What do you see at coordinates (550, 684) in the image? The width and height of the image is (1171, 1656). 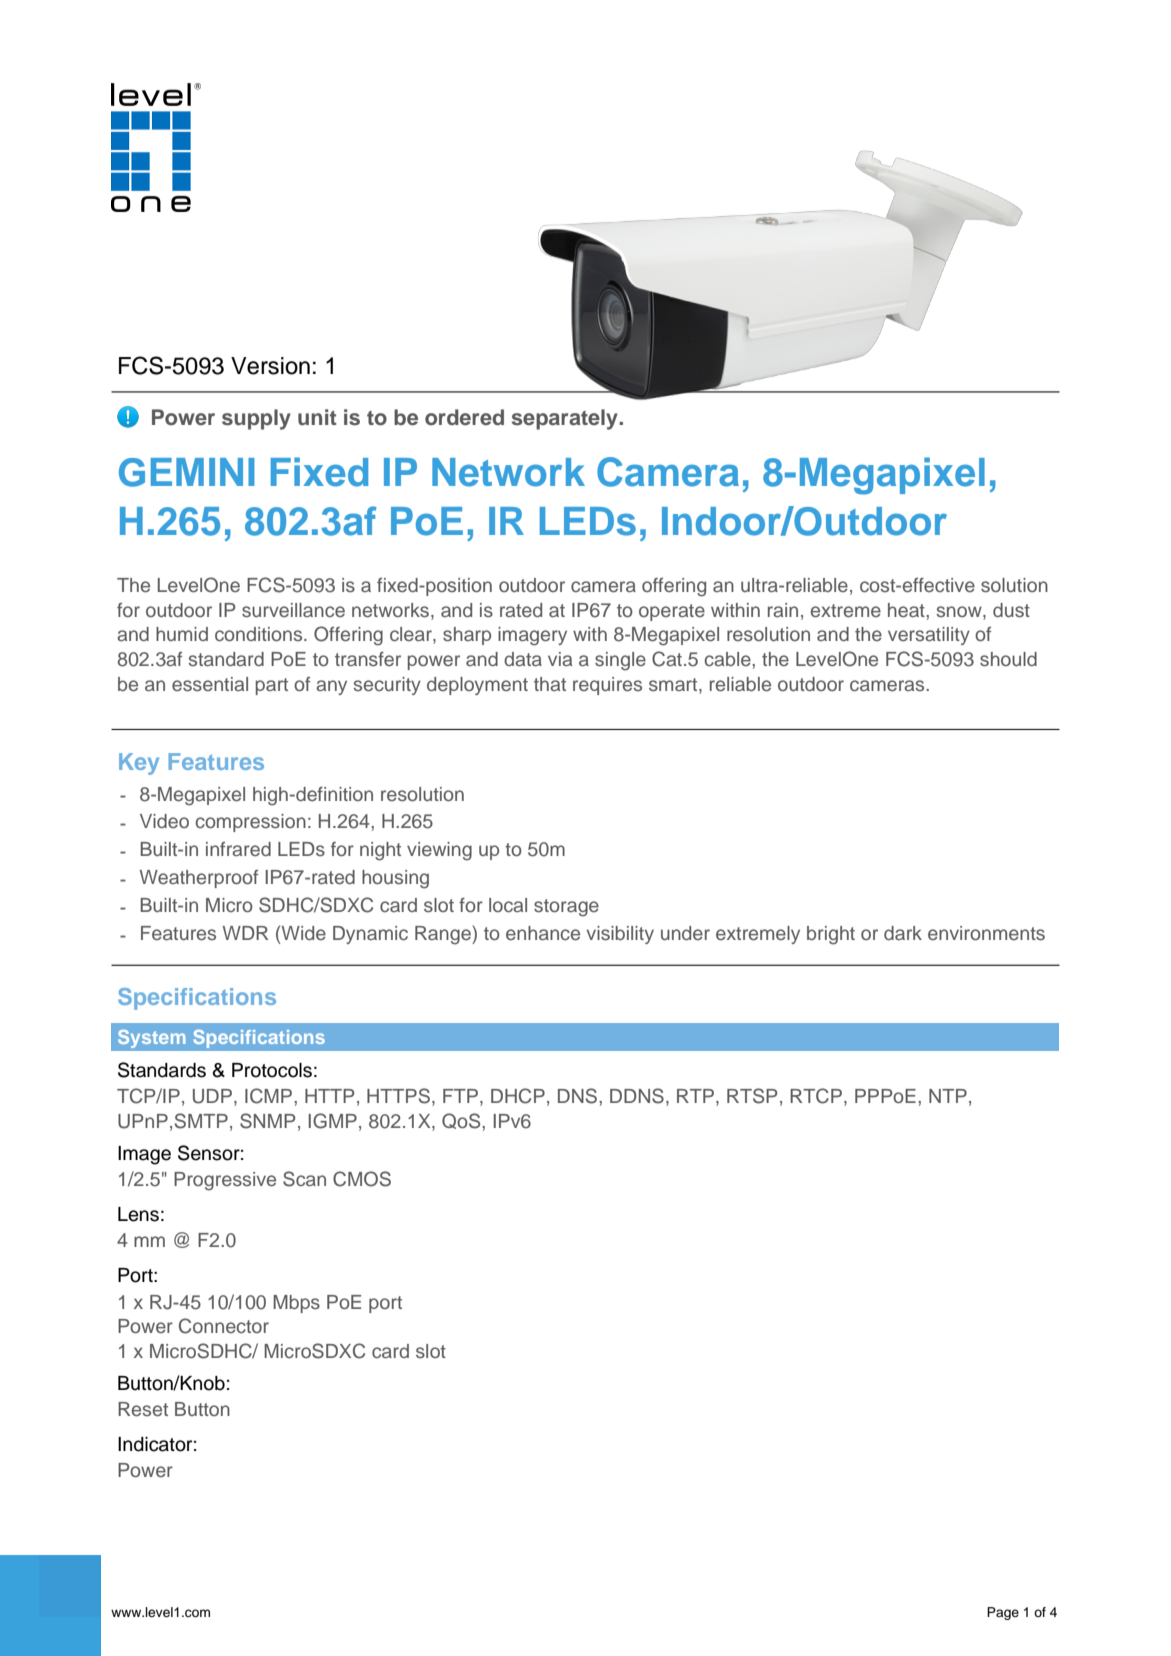 I see `that` at bounding box center [550, 684].
